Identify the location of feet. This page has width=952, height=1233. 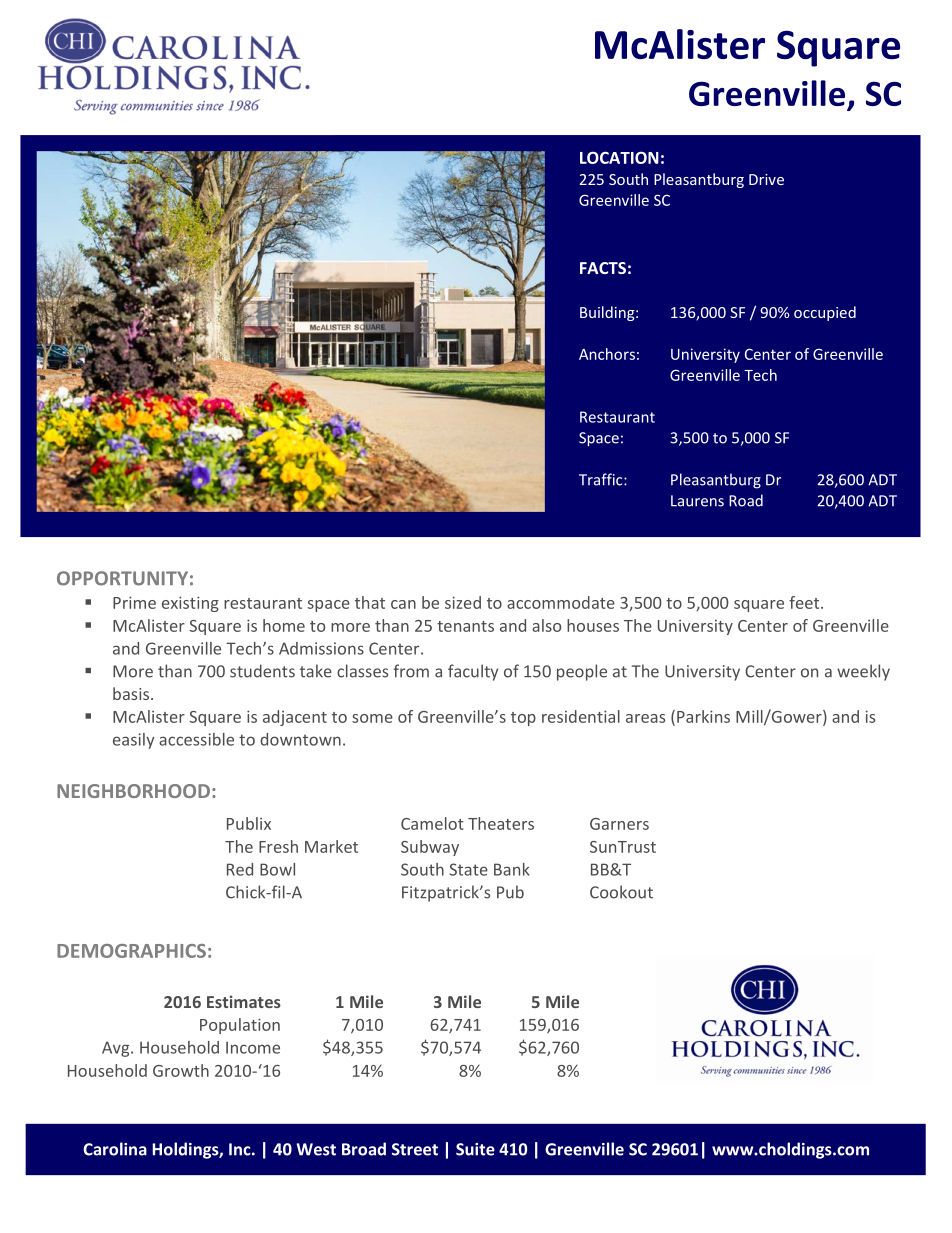
(805, 602).
